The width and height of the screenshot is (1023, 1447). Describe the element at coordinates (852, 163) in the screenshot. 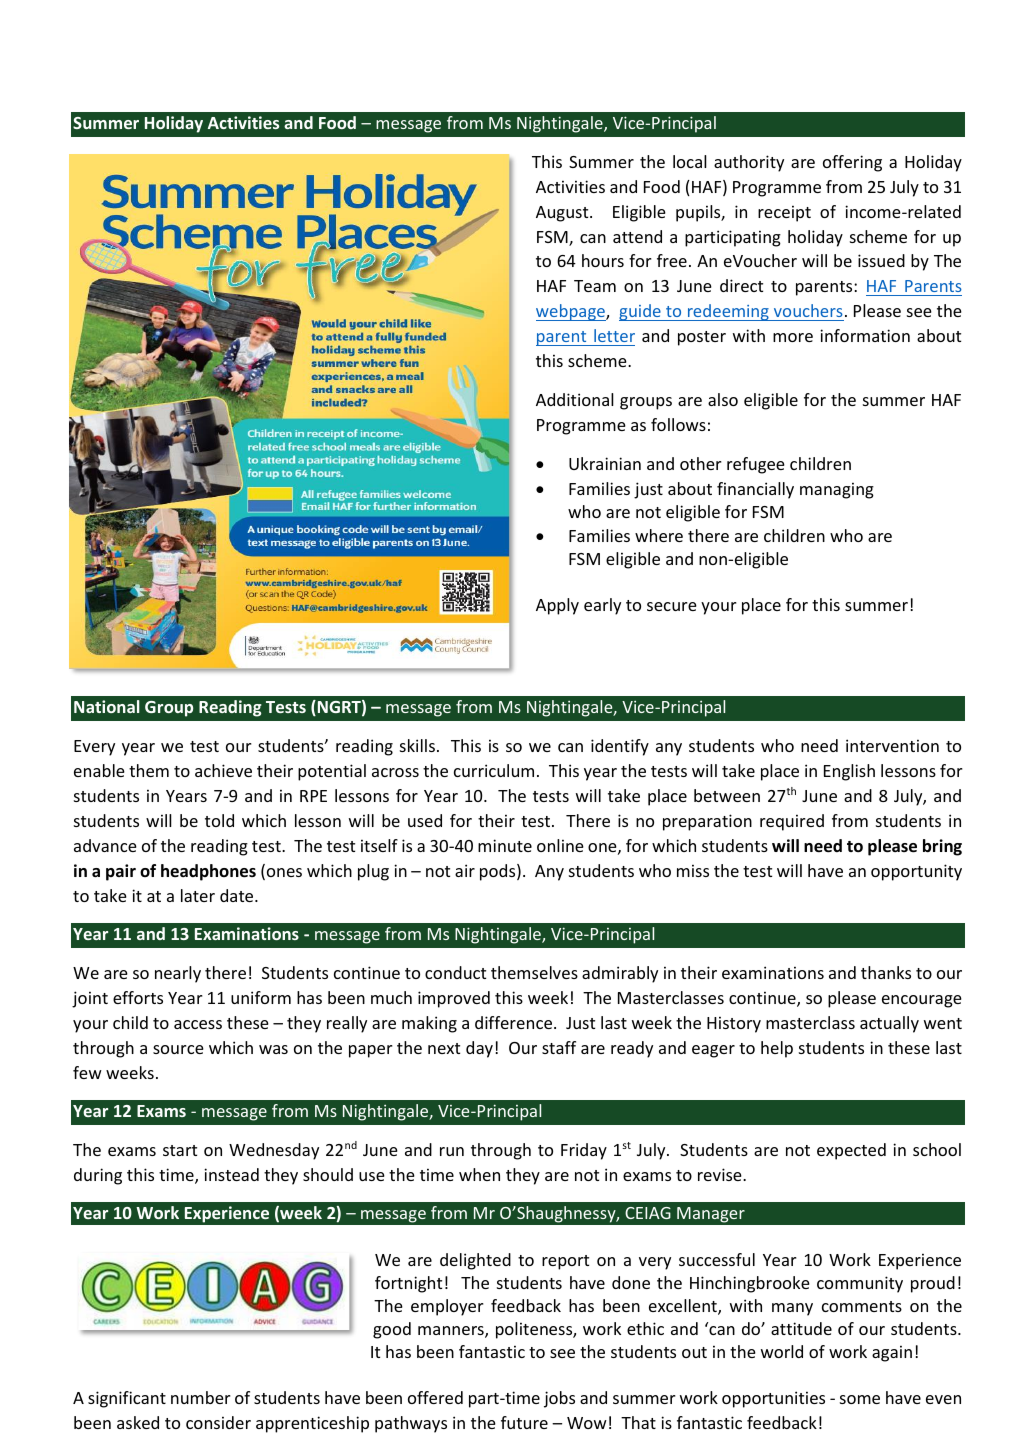

I see `offering` at that location.
